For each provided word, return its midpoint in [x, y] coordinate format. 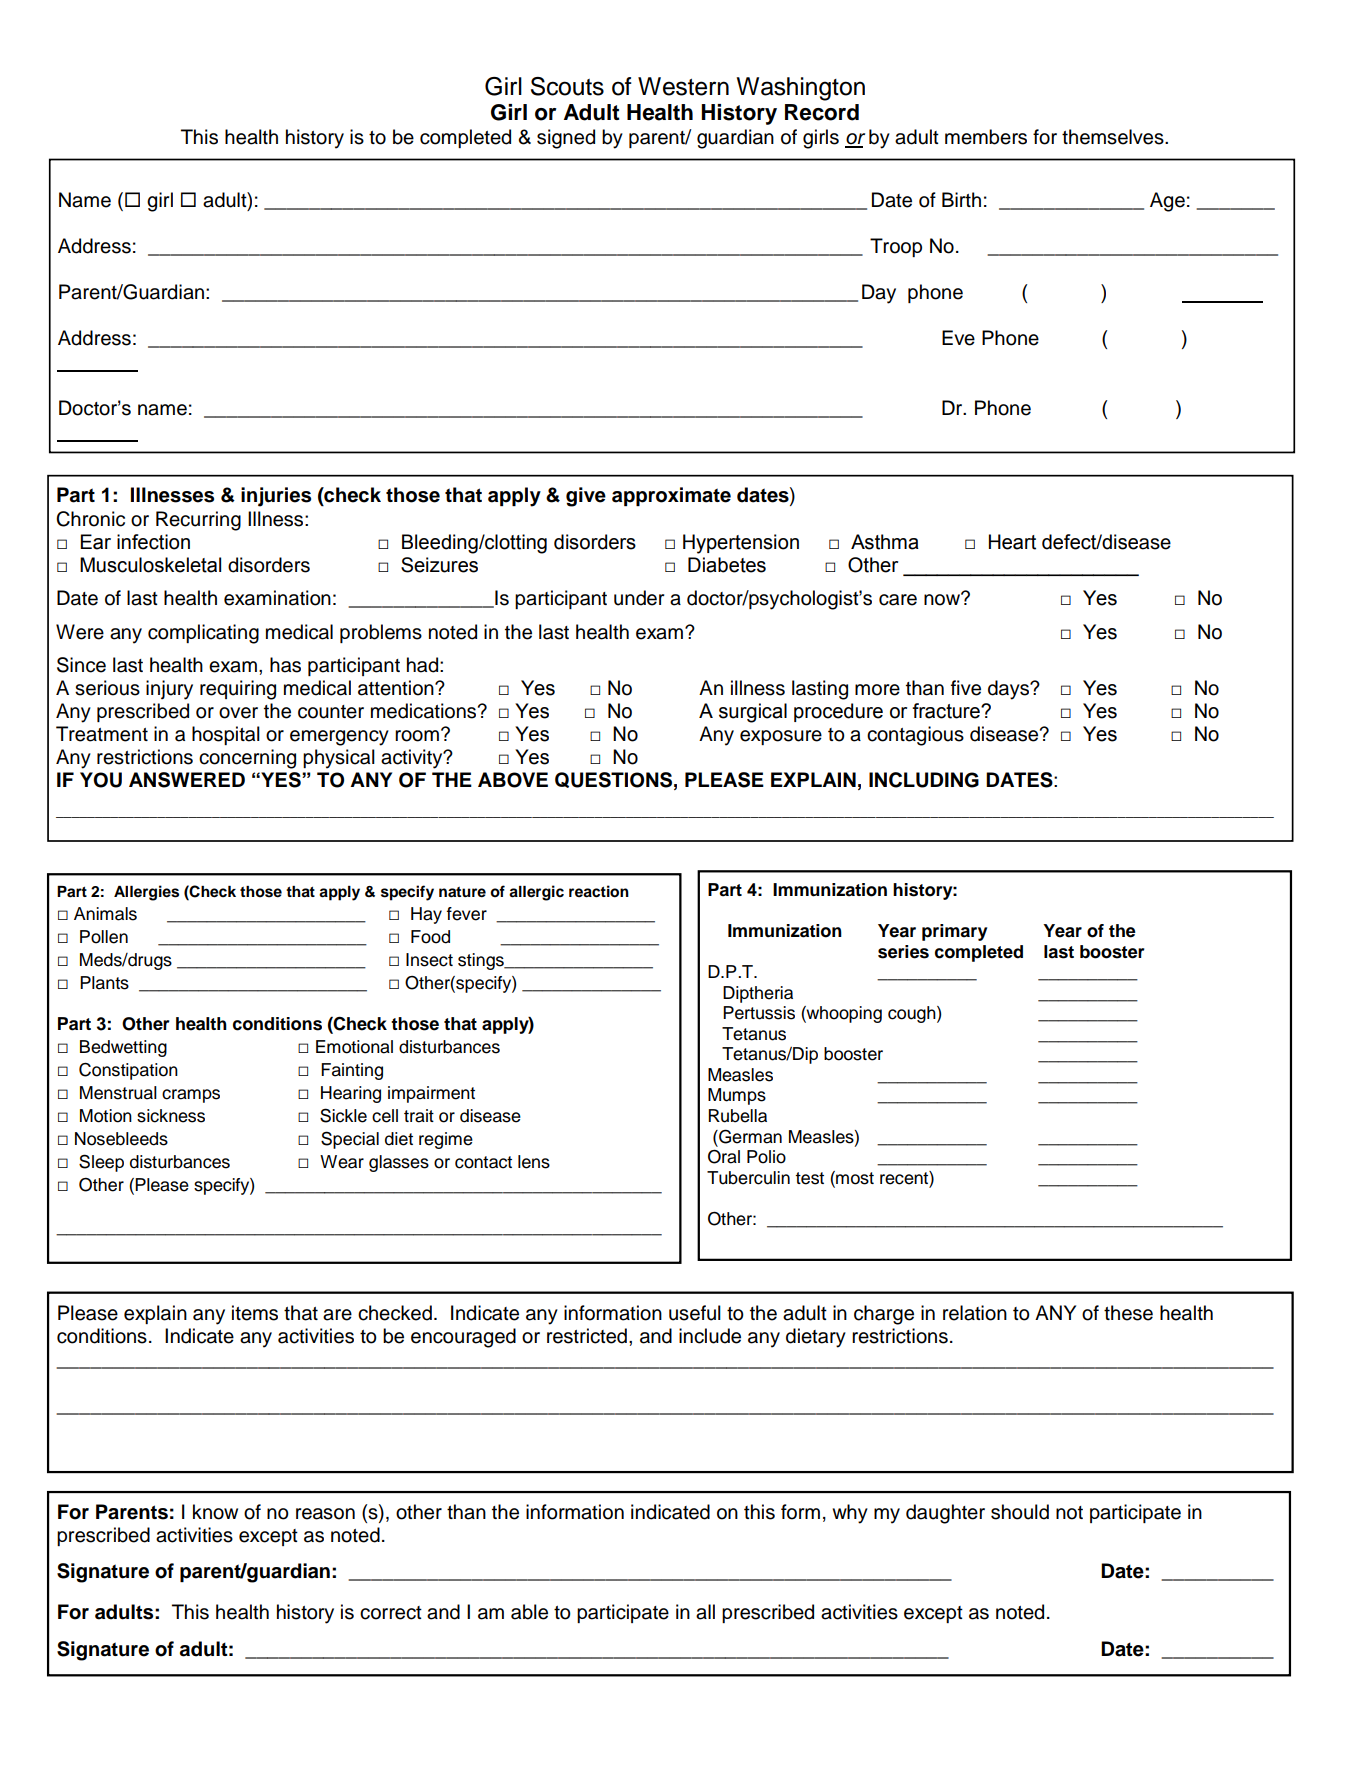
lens [534, 1162]
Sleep [101, 1163]
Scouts [567, 86]
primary [954, 932]
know [215, 1512]
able [529, 1612]
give [586, 497]
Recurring [198, 521]
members [986, 137]
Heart [1012, 542]
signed [566, 139]
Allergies [146, 893]
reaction [599, 891]
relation [975, 1313]
